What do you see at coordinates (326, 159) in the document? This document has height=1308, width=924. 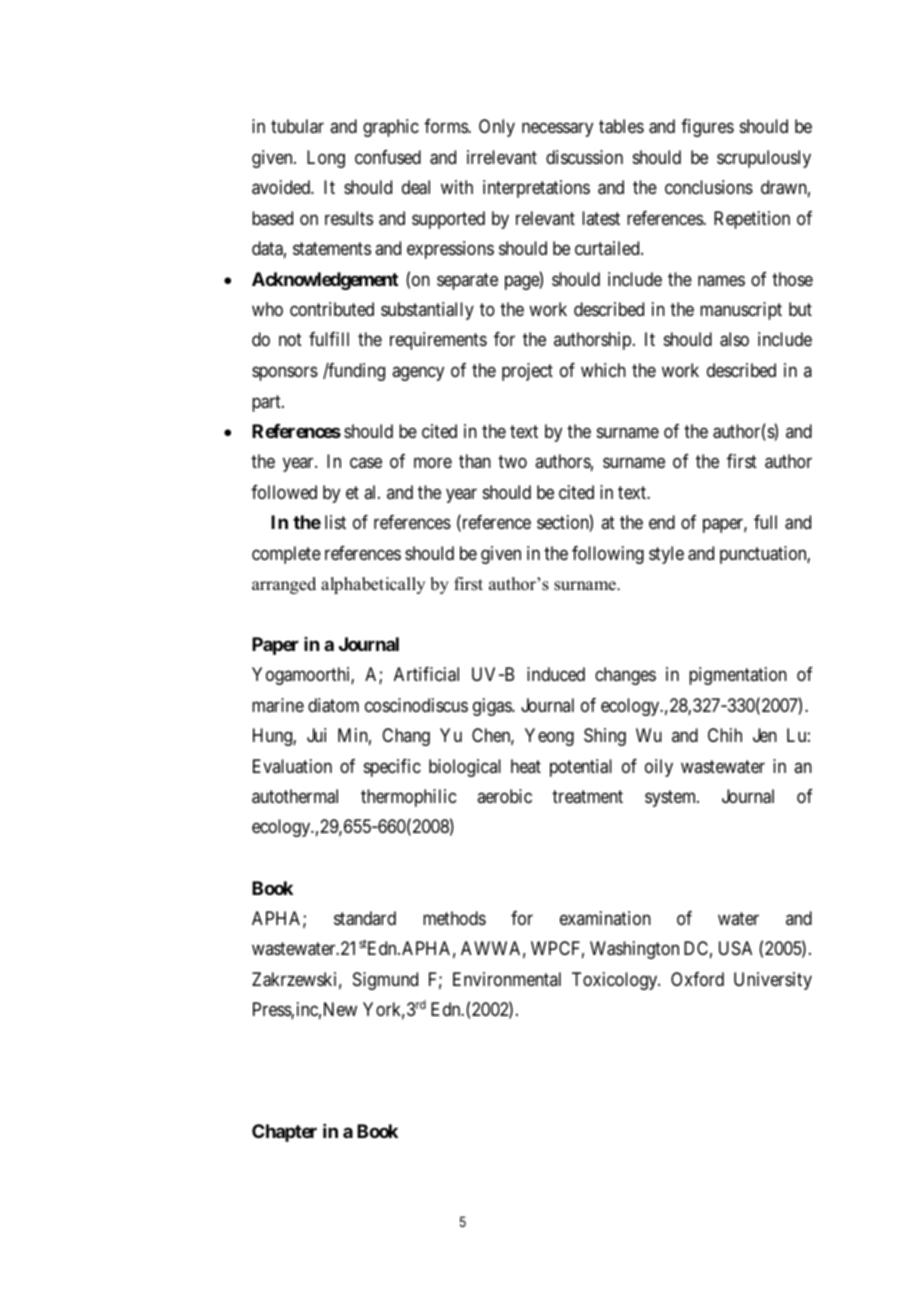 I see `Long` at bounding box center [326, 159].
